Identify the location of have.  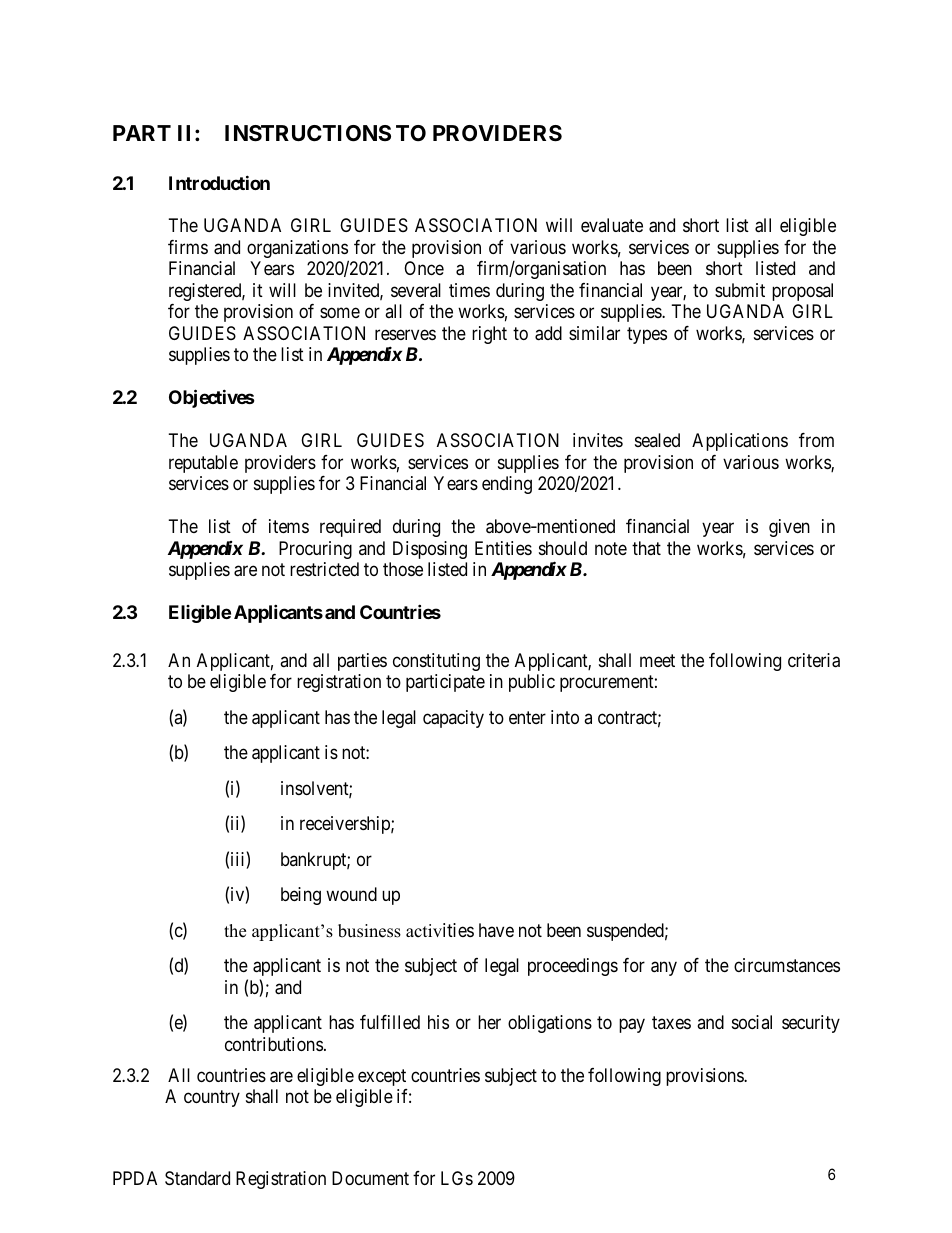
(496, 930).
